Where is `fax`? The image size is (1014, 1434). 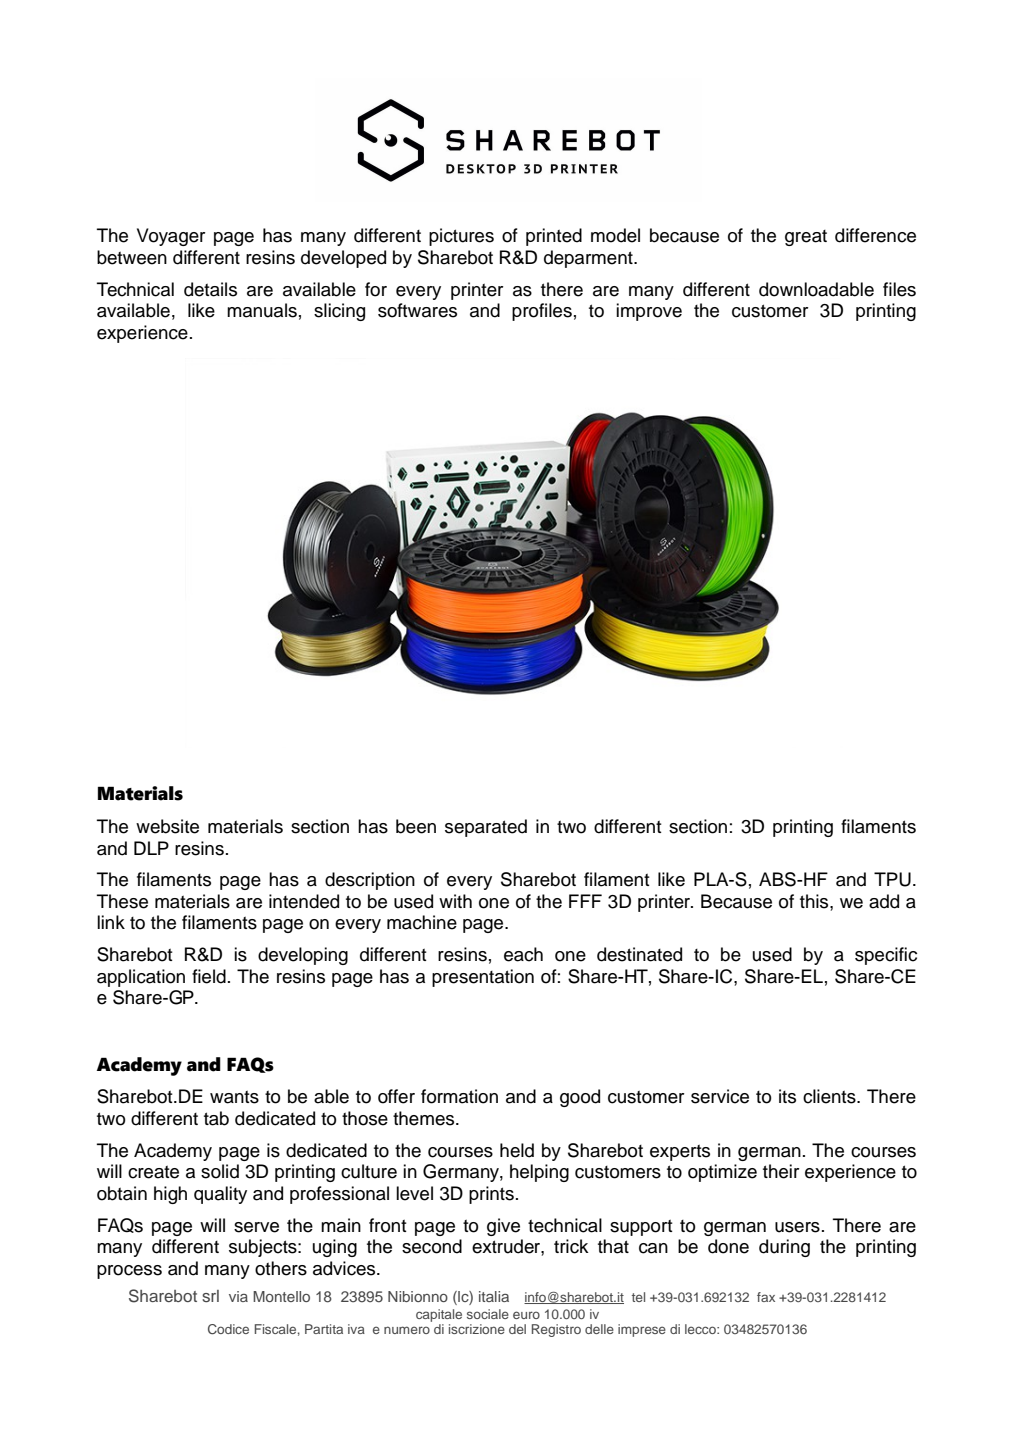
fax is located at coordinates (766, 1297).
